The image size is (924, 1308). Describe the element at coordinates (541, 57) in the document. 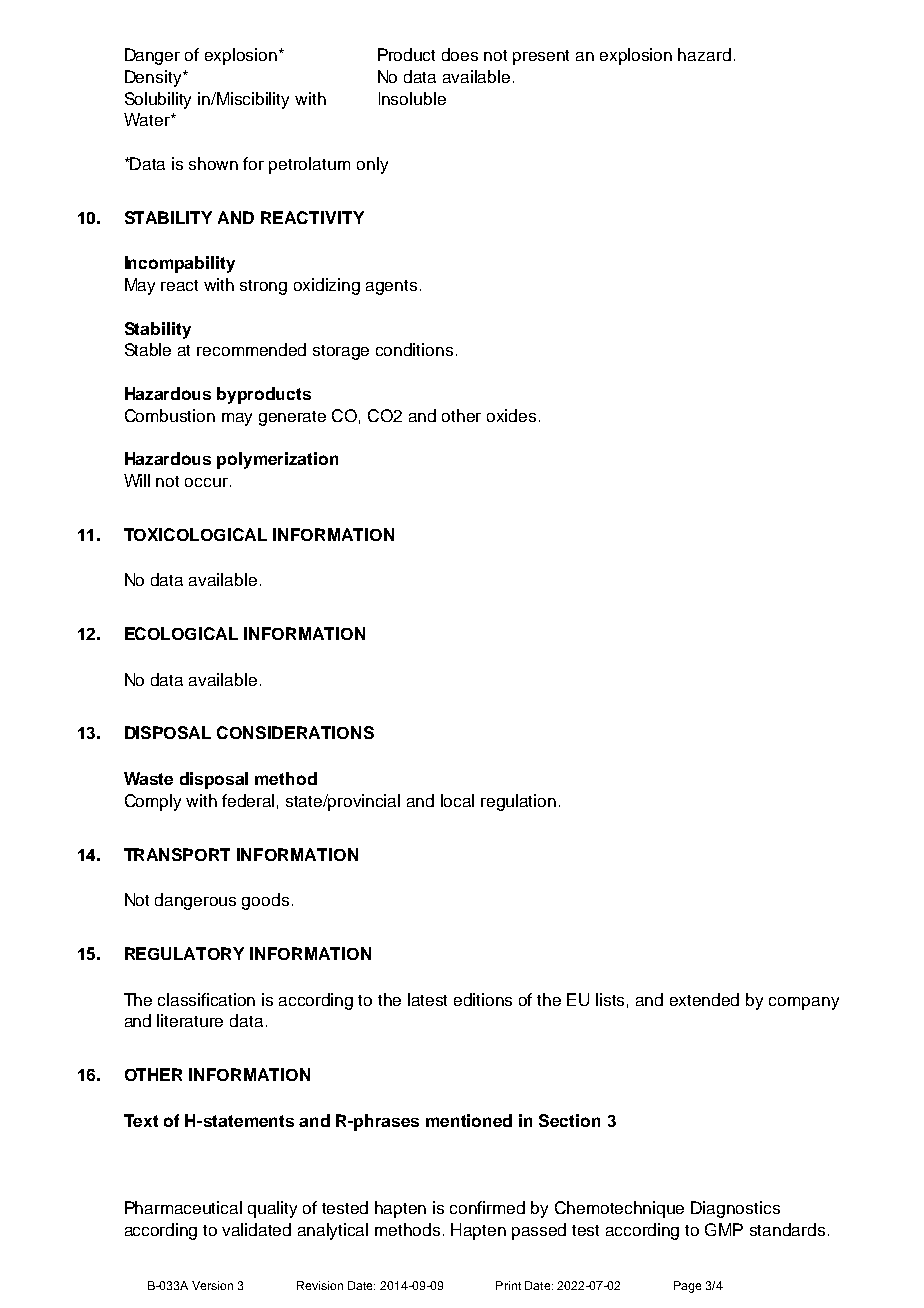

I see `present` at that location.
